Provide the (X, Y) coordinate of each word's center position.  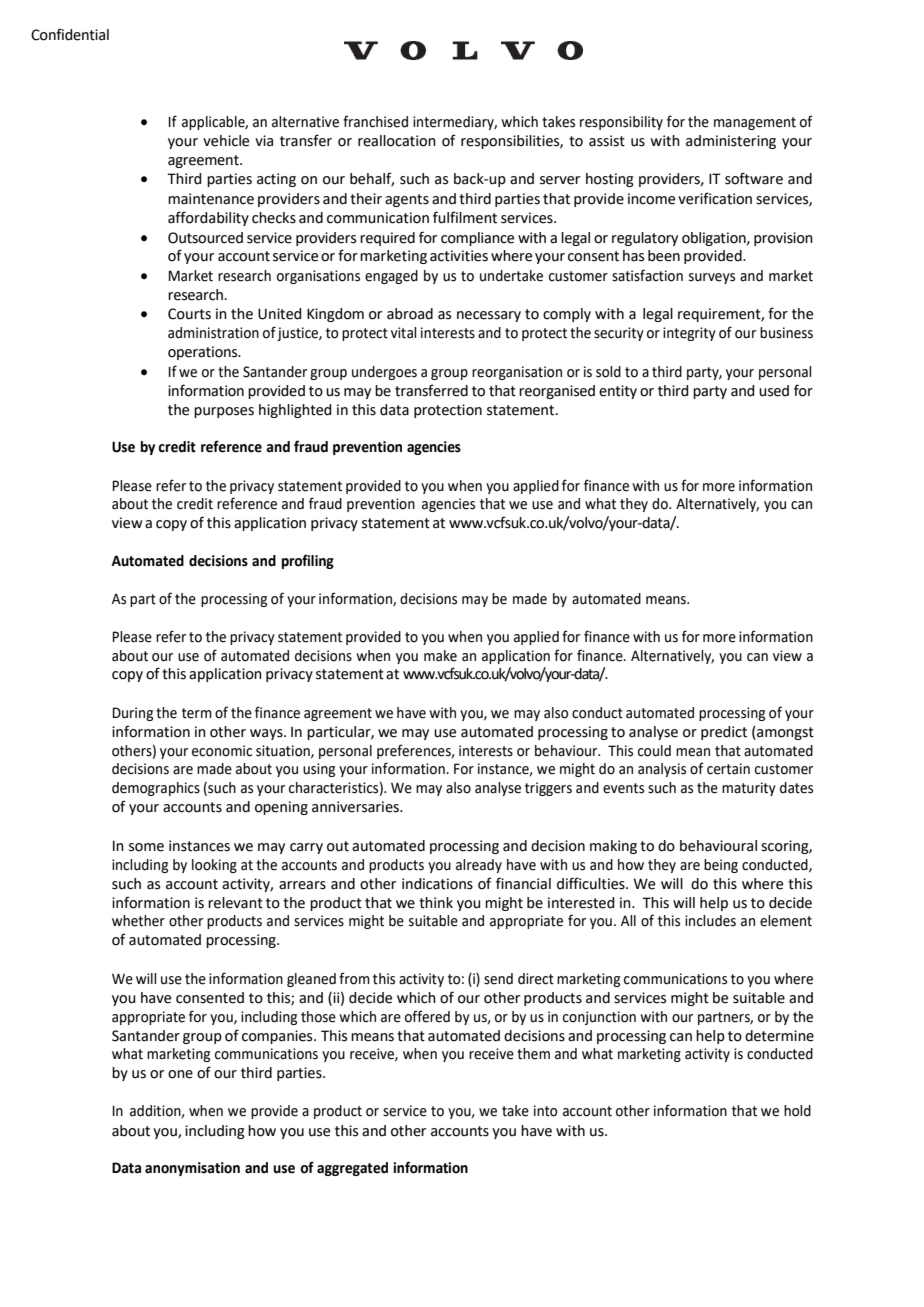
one (180, 1074)
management (755, 123)
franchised (375, 121)
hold (797, 1111)
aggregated (352, 1169)
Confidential (70, 34)
